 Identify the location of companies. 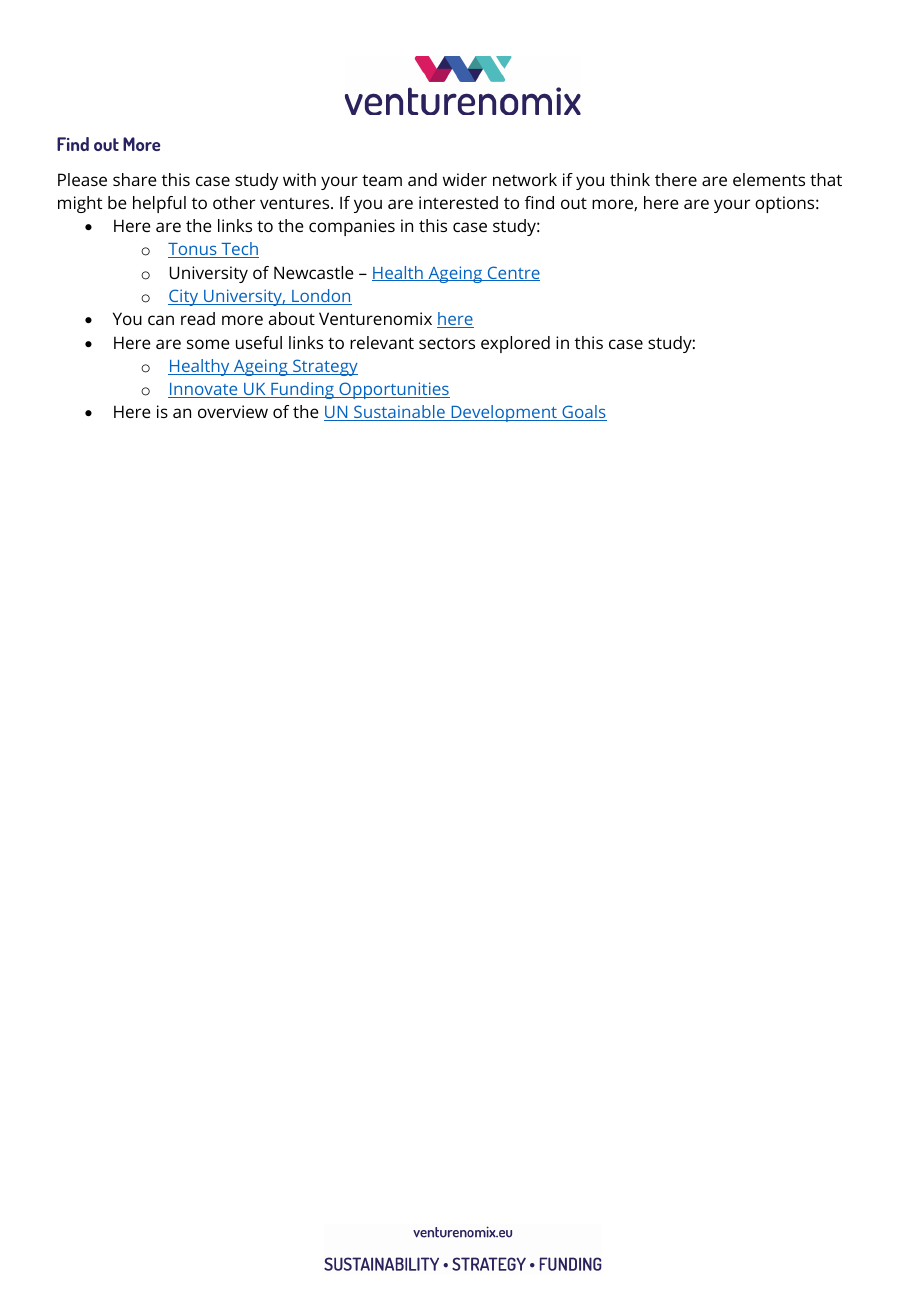
(352, 227).
